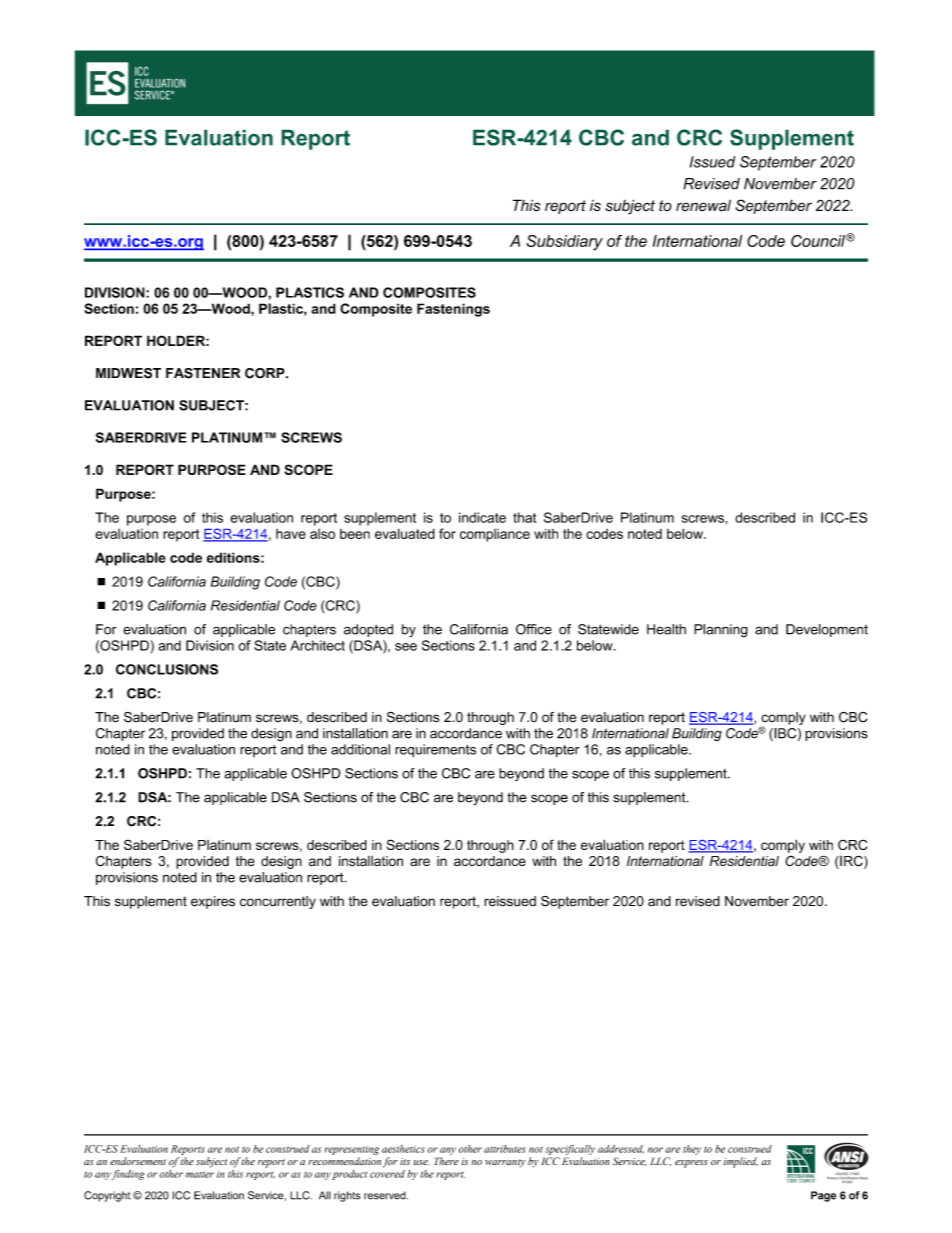 This screenshot has width=952, height=1233. Describe the element at coordinates (435, 751) in the screenshot. I see `requirements` at that location.
